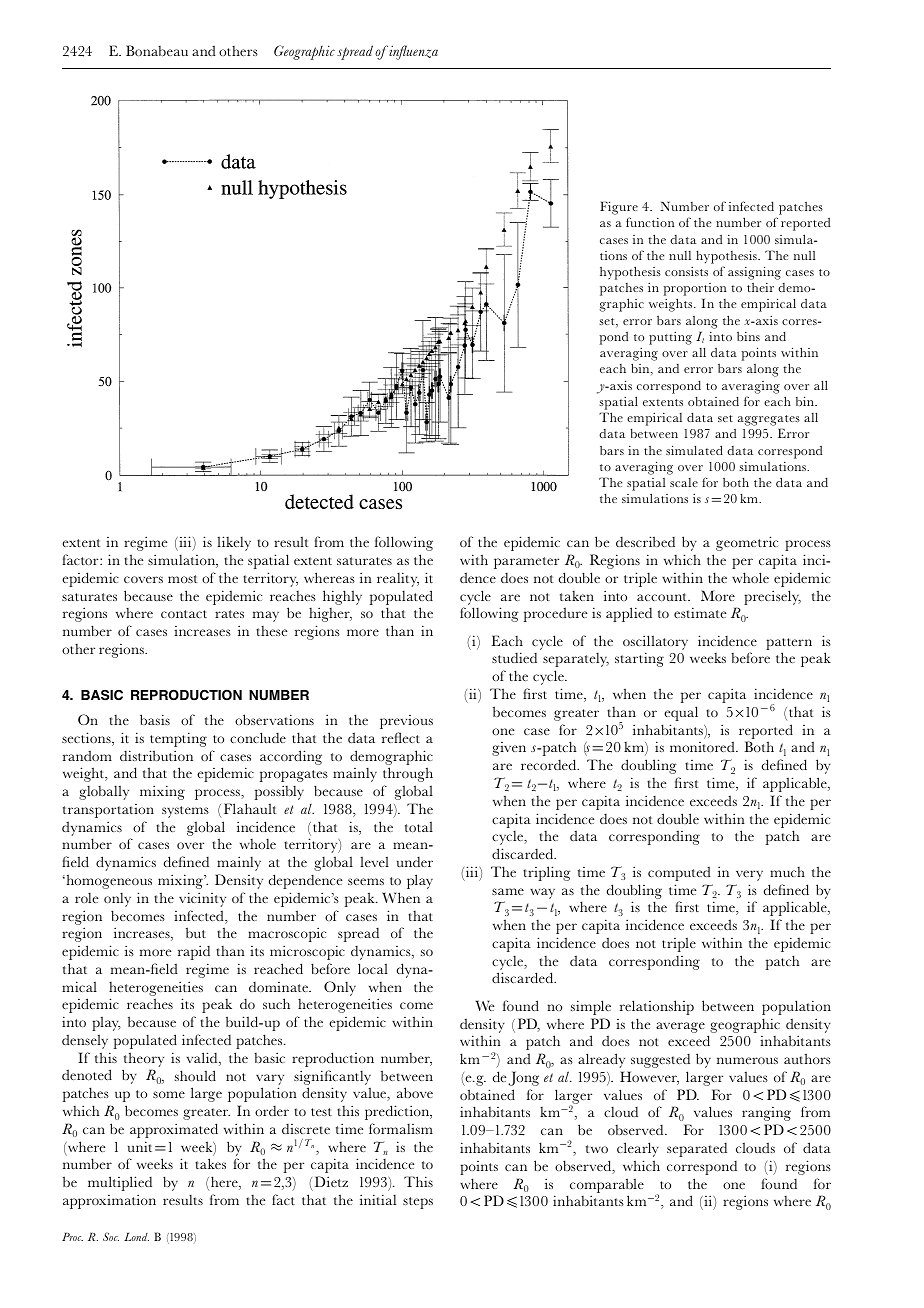 This image has width=924, height=1308. What do you see at coordinates (508, 891) in the image?
I see `same` at bounding box center [508, 891].
